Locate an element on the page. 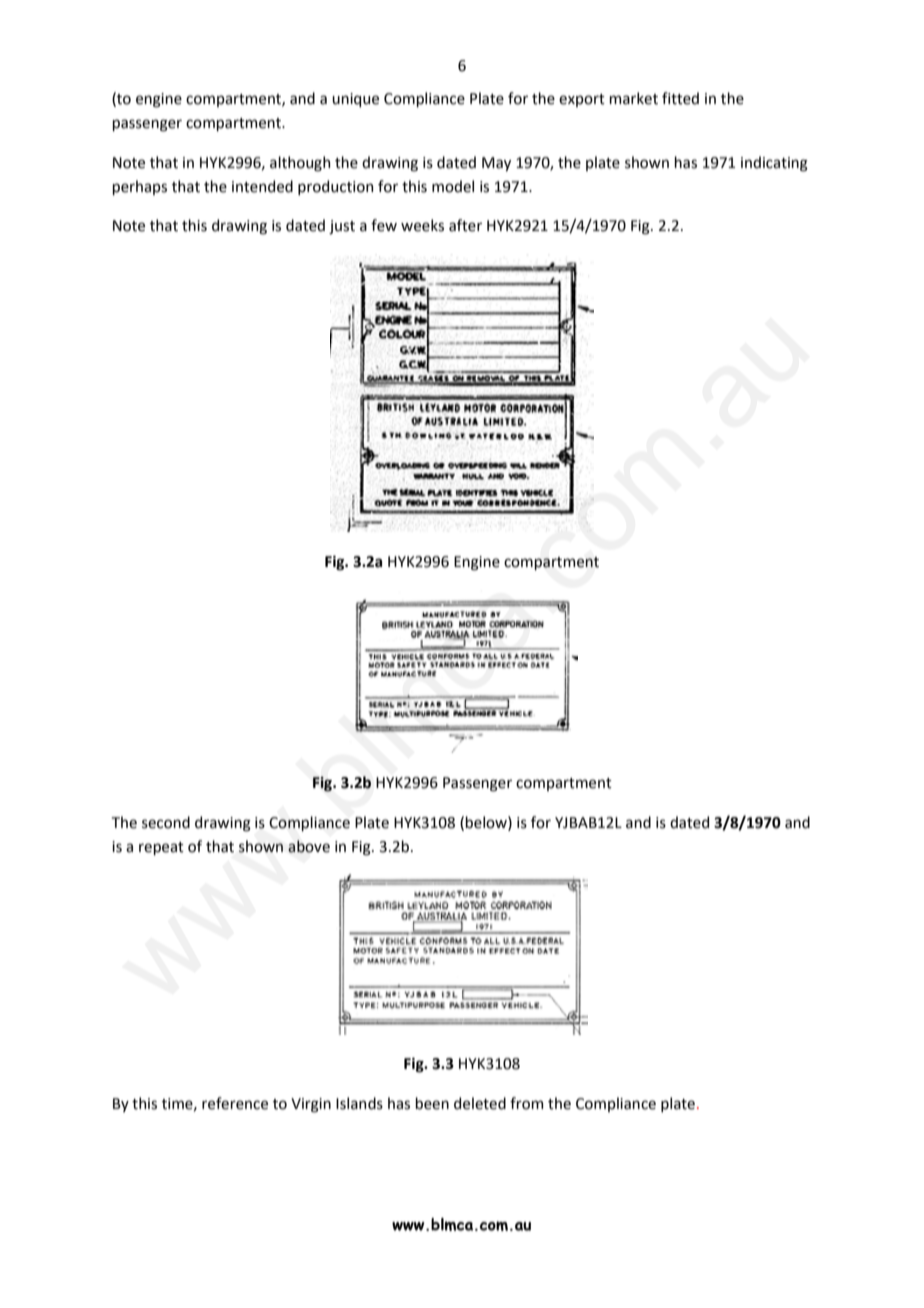  intended is located at coordinates (262, 186).
